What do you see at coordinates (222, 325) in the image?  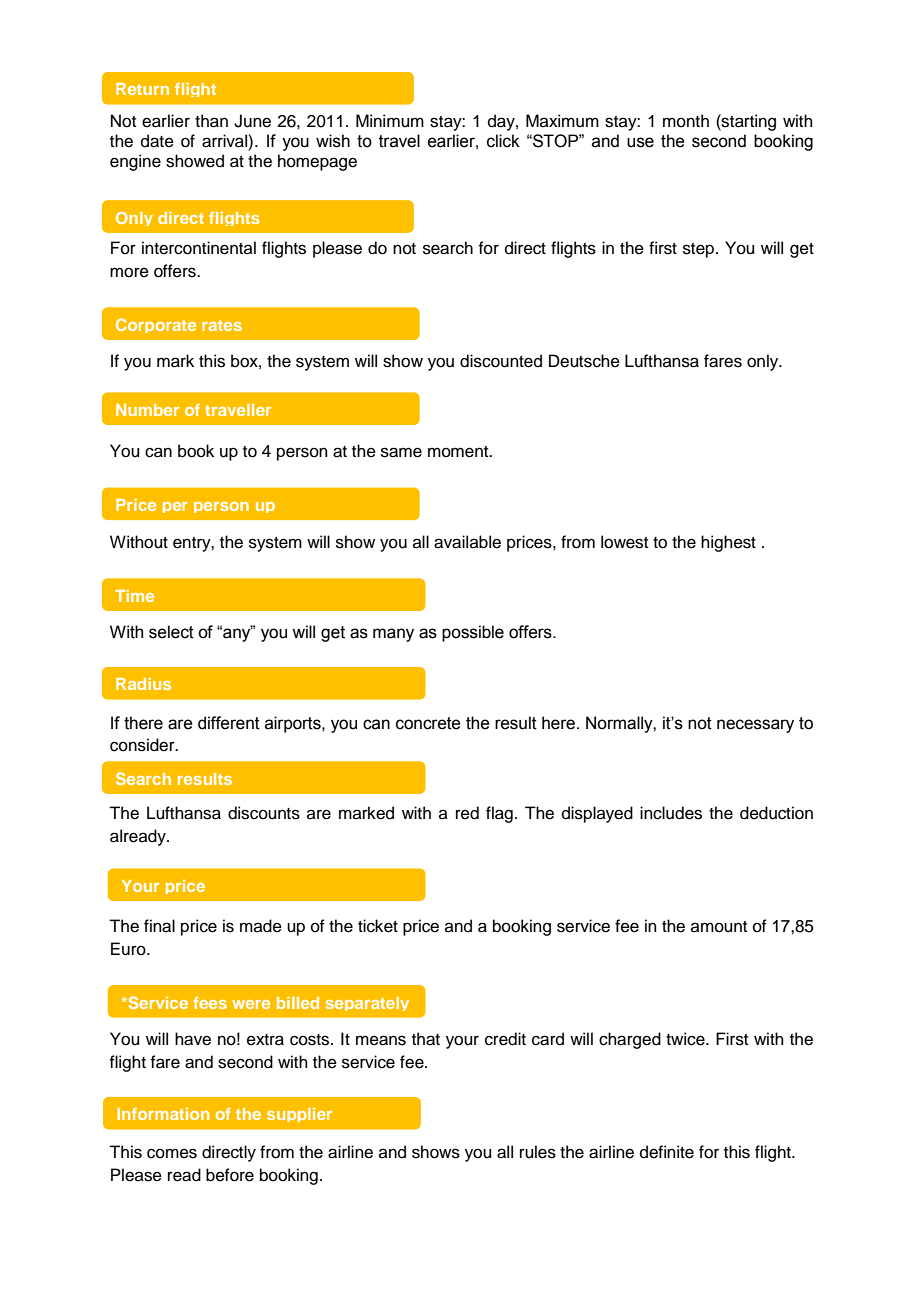 I see `rates` at bounding box center [222, 325].
